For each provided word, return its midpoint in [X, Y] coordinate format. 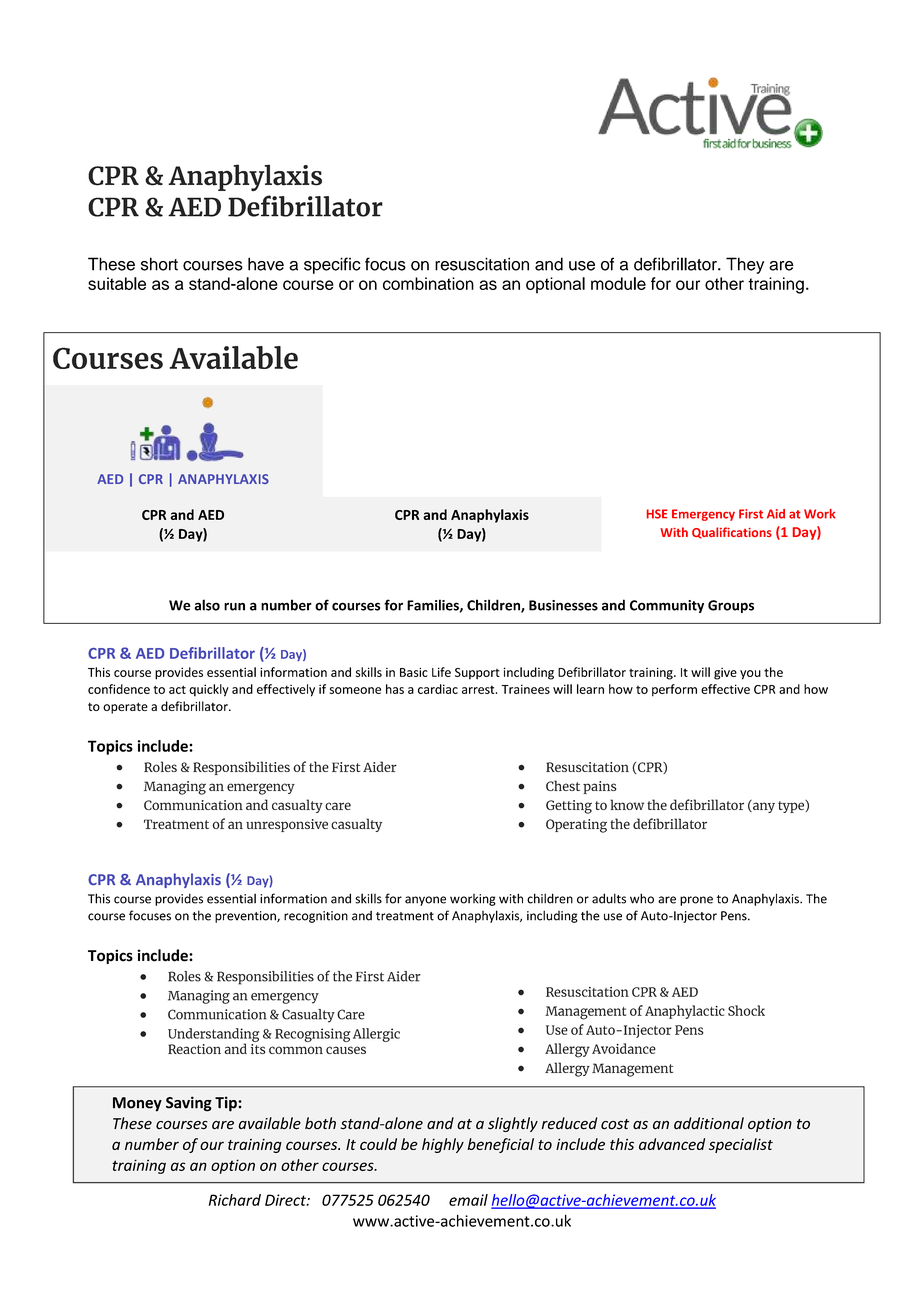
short [159, 264]
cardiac [438, 689]
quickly [209, 690]
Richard [235, 1200]
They [745, 265]
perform [674, 690]
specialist [741, 1145]
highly [443, 1145]
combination [428, 283]
